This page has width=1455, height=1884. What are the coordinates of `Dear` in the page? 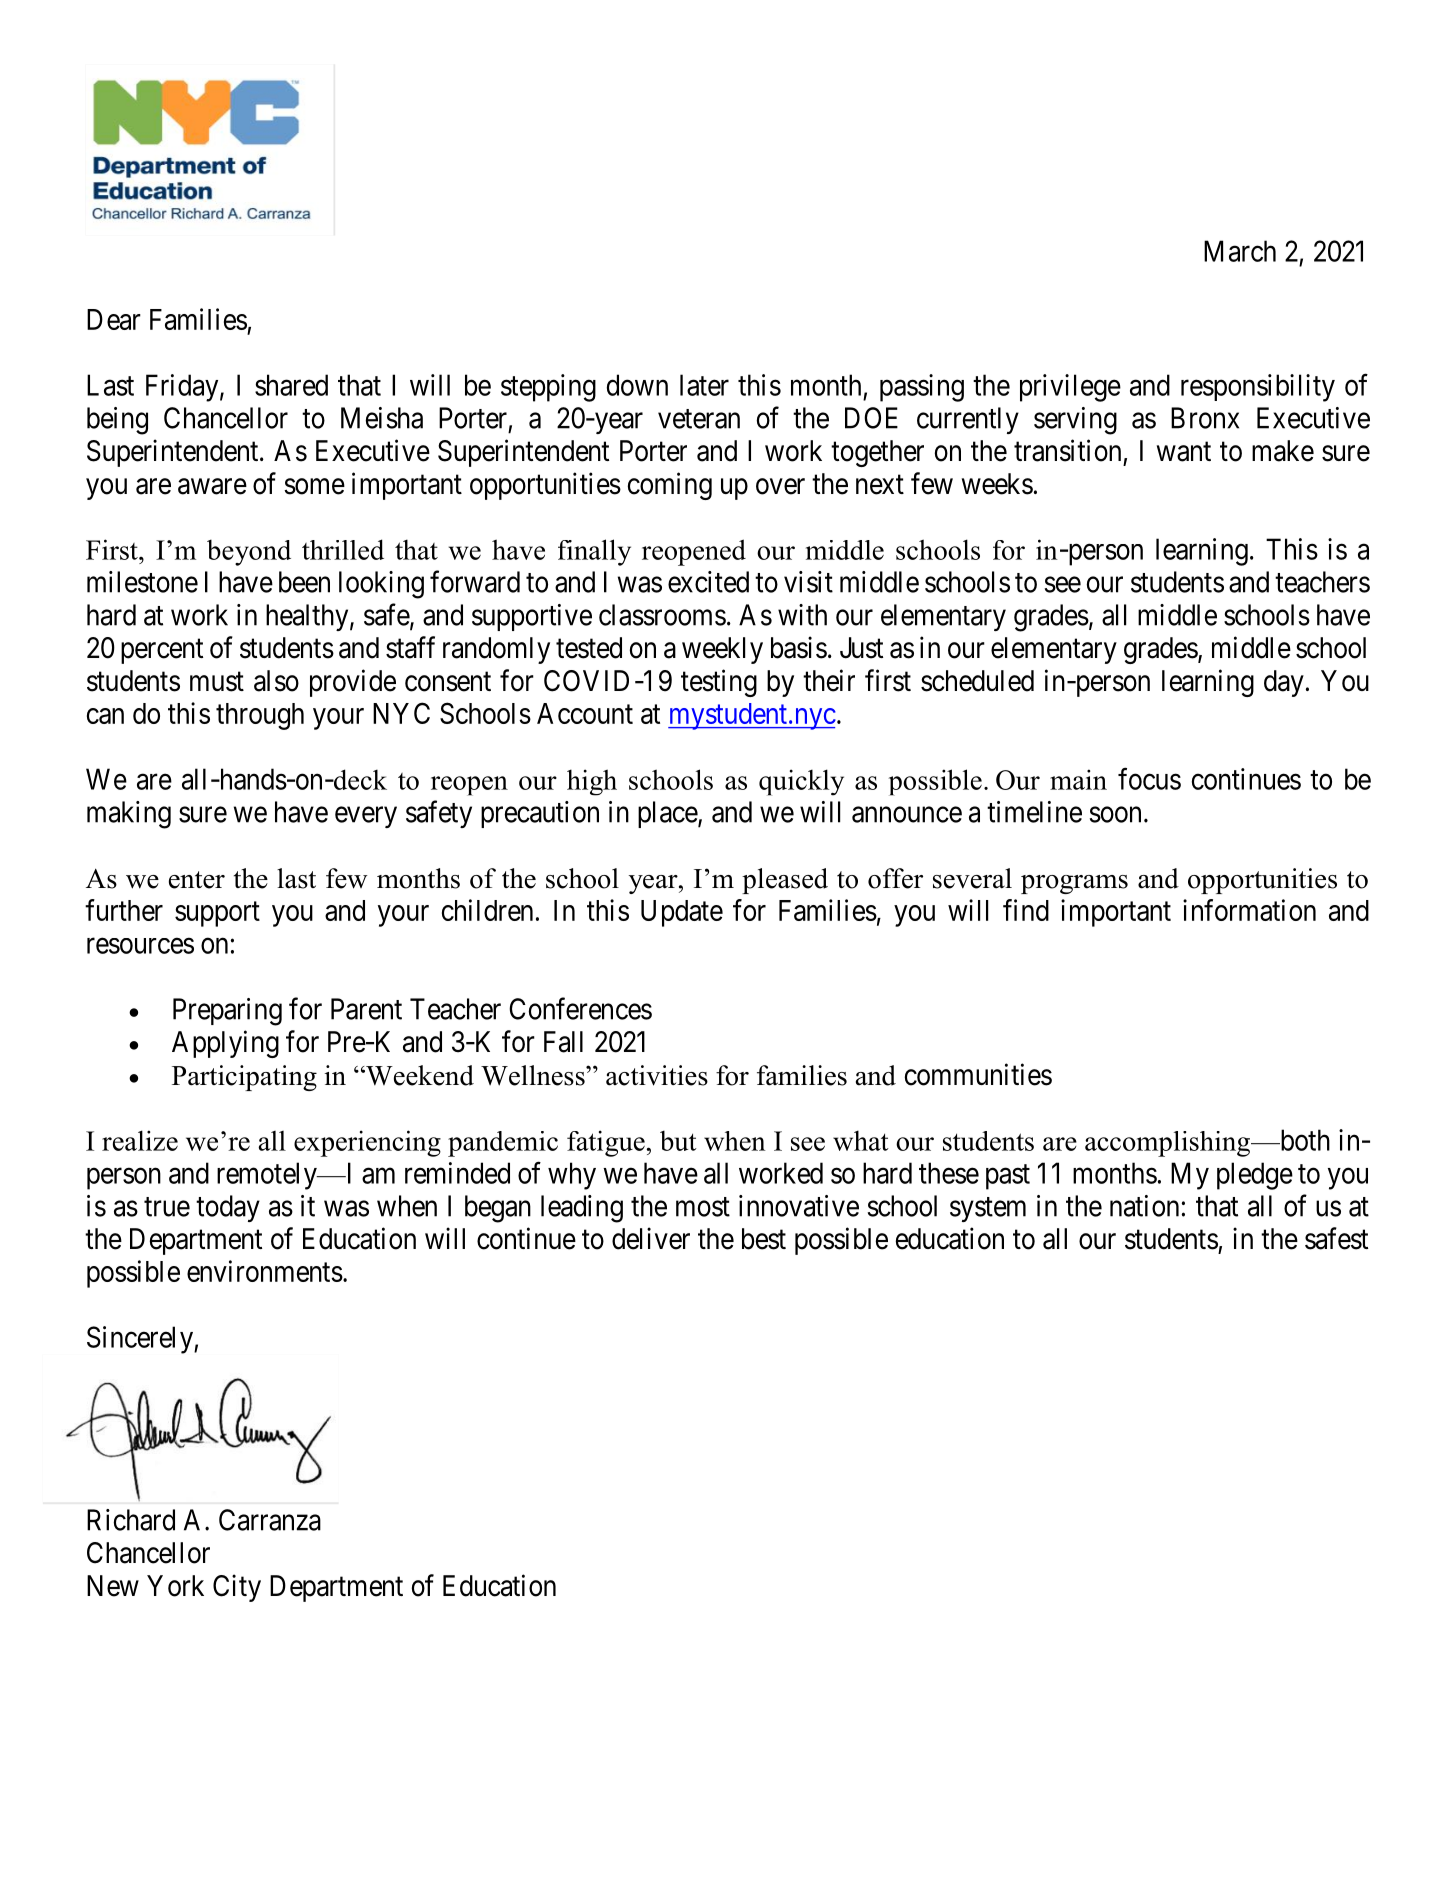 It's located at (114, 319).
